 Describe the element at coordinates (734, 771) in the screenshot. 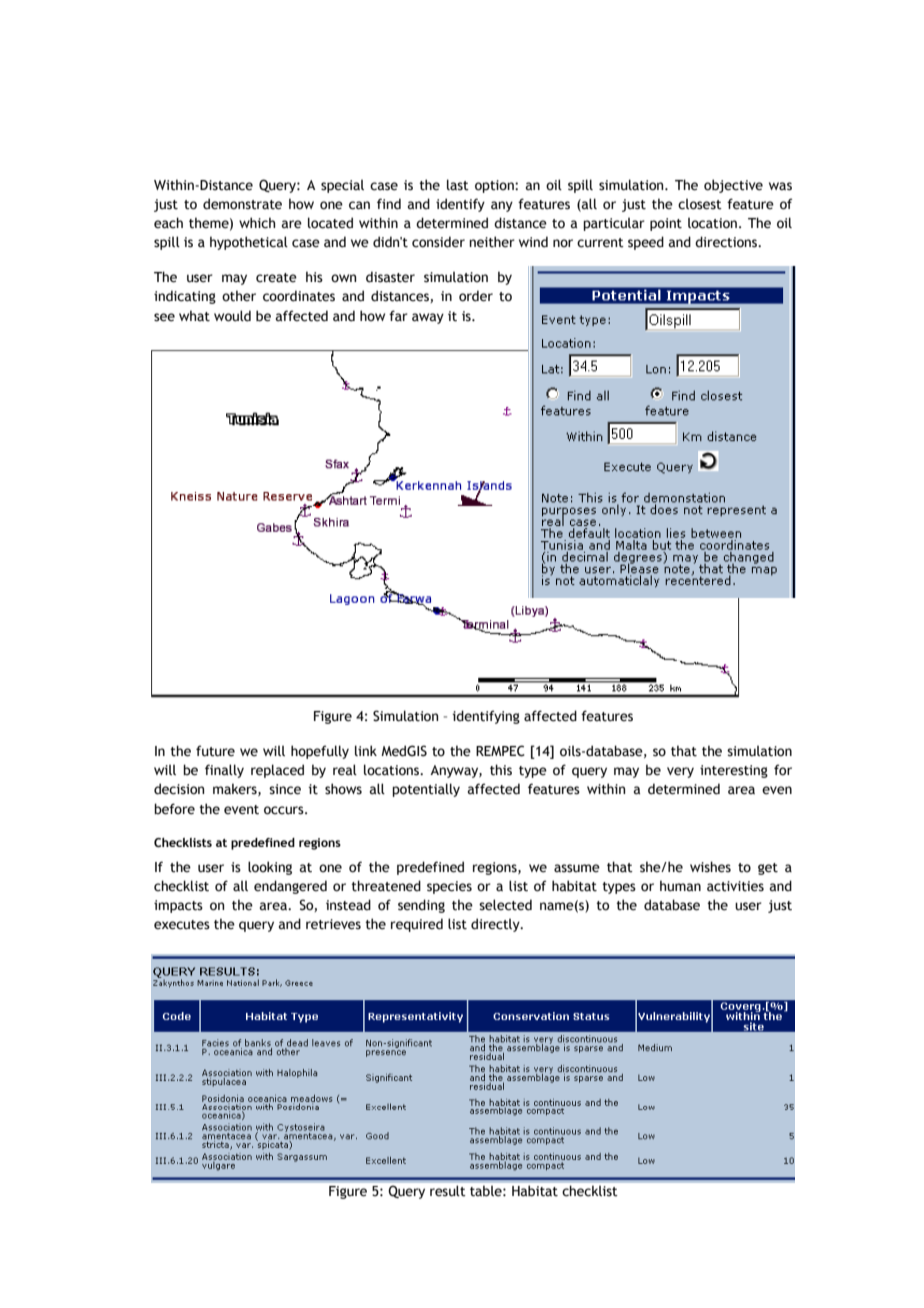

I see `interesting` at that location.
